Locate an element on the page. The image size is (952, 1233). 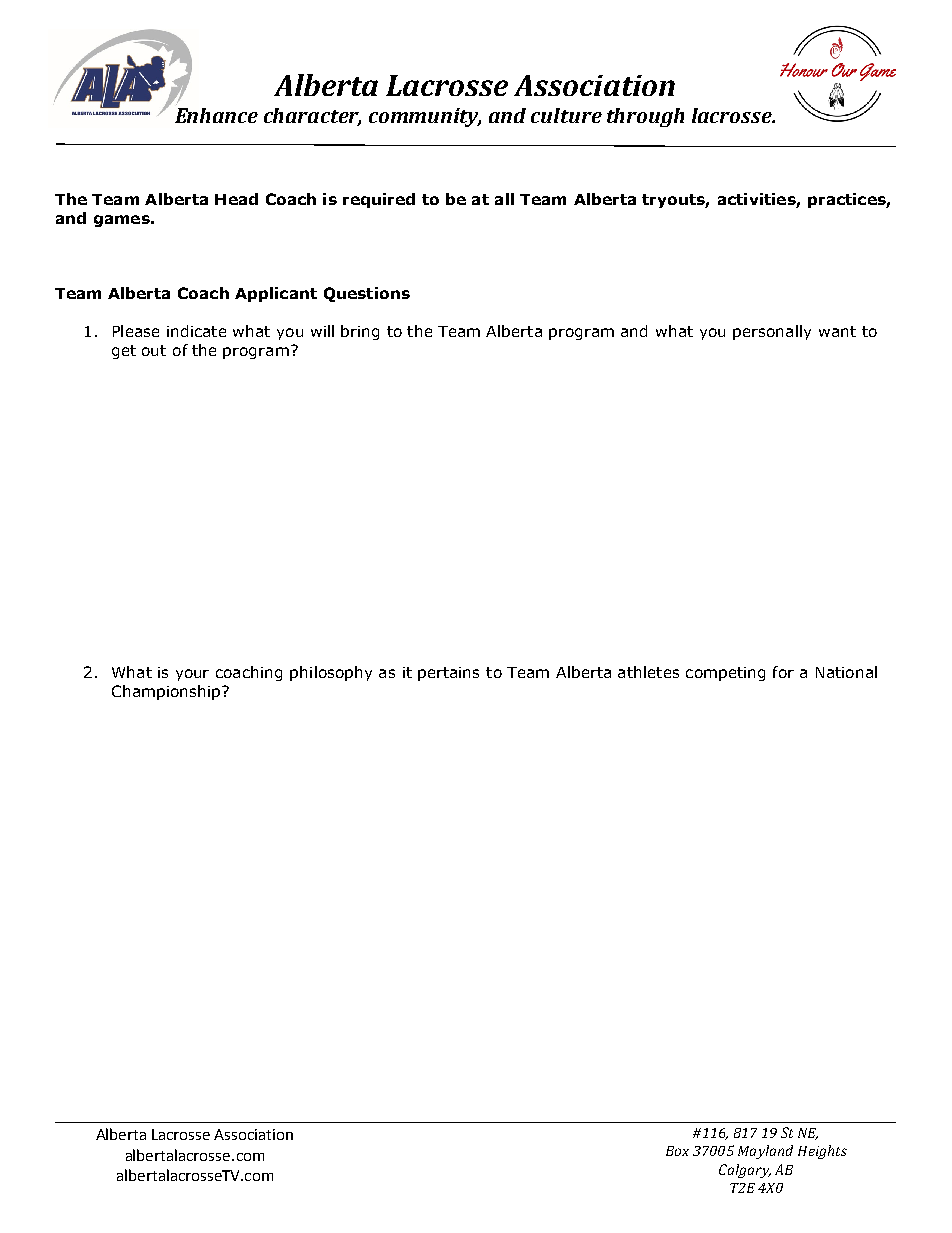
community is located at coordinates (425, 117).
